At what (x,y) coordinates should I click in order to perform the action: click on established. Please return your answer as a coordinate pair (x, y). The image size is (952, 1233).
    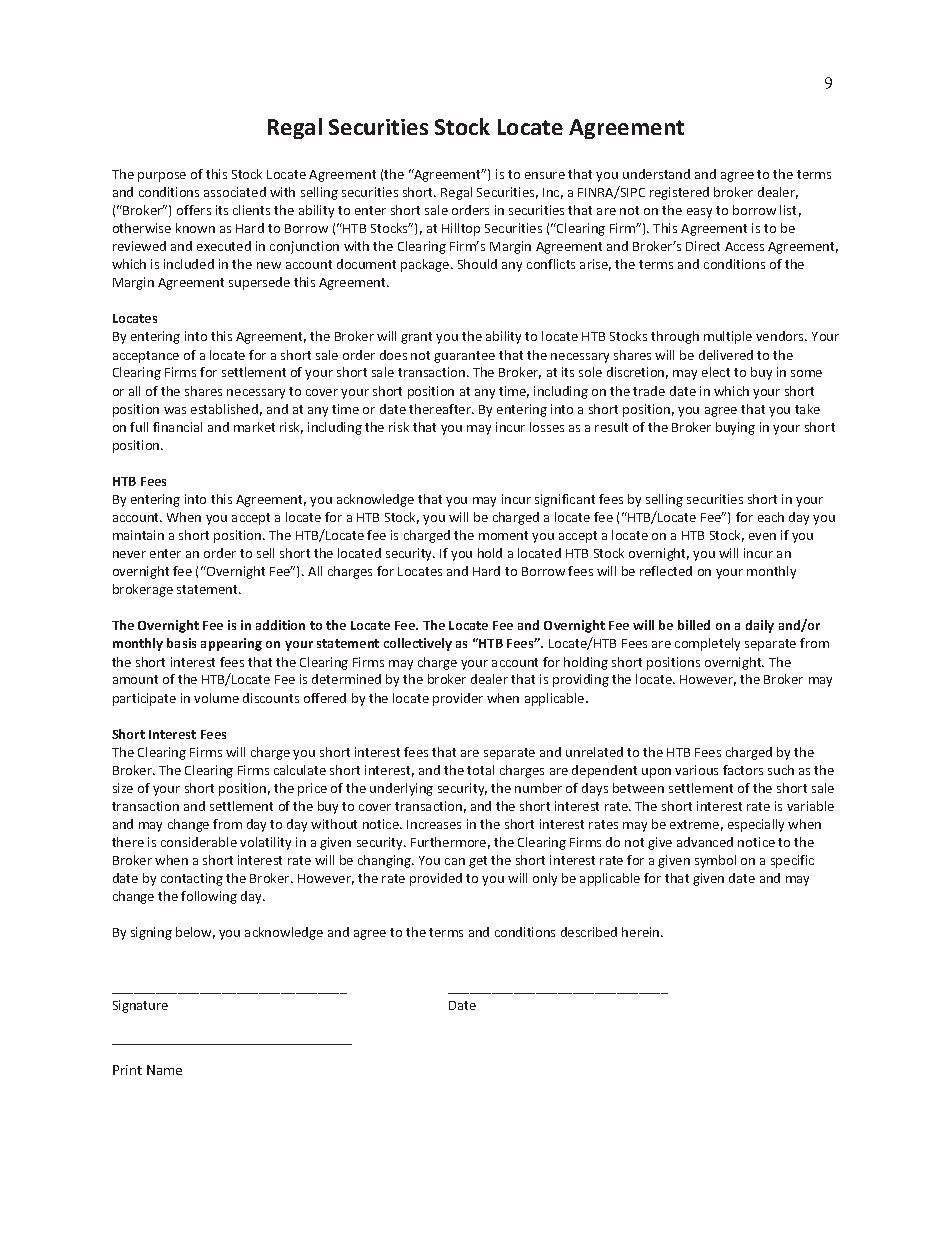
    Looking at the image, I should click on (224, 409).
